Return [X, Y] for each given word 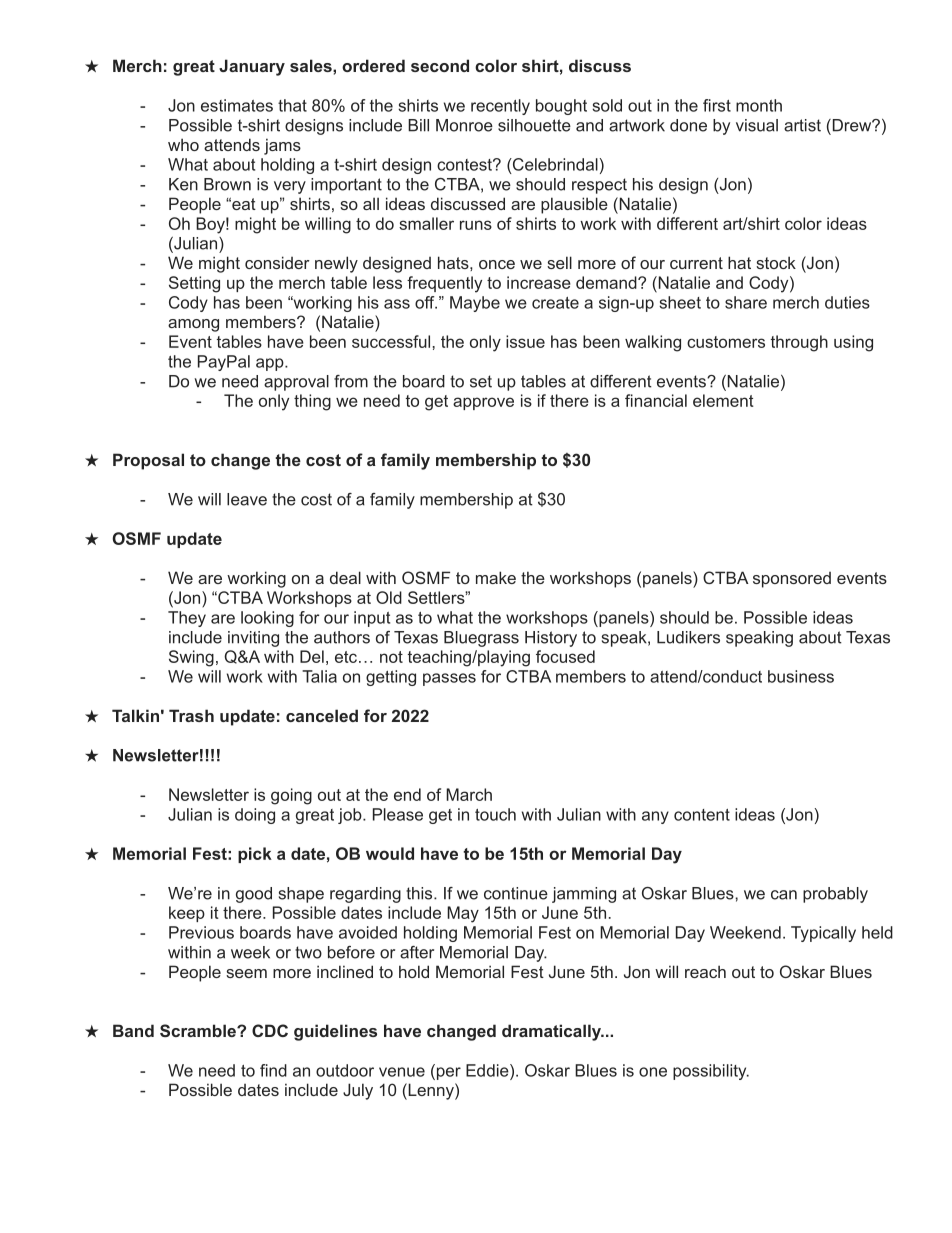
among [193, 325]
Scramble [199, 1030]
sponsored [792, 580]
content [702, 815]
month [759, 105]
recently [500, 107]
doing [255, 816]
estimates [237, 105]
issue [525, 341]
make [496, 577]
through [799, 343]
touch [495, 814]
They [187, 619]
